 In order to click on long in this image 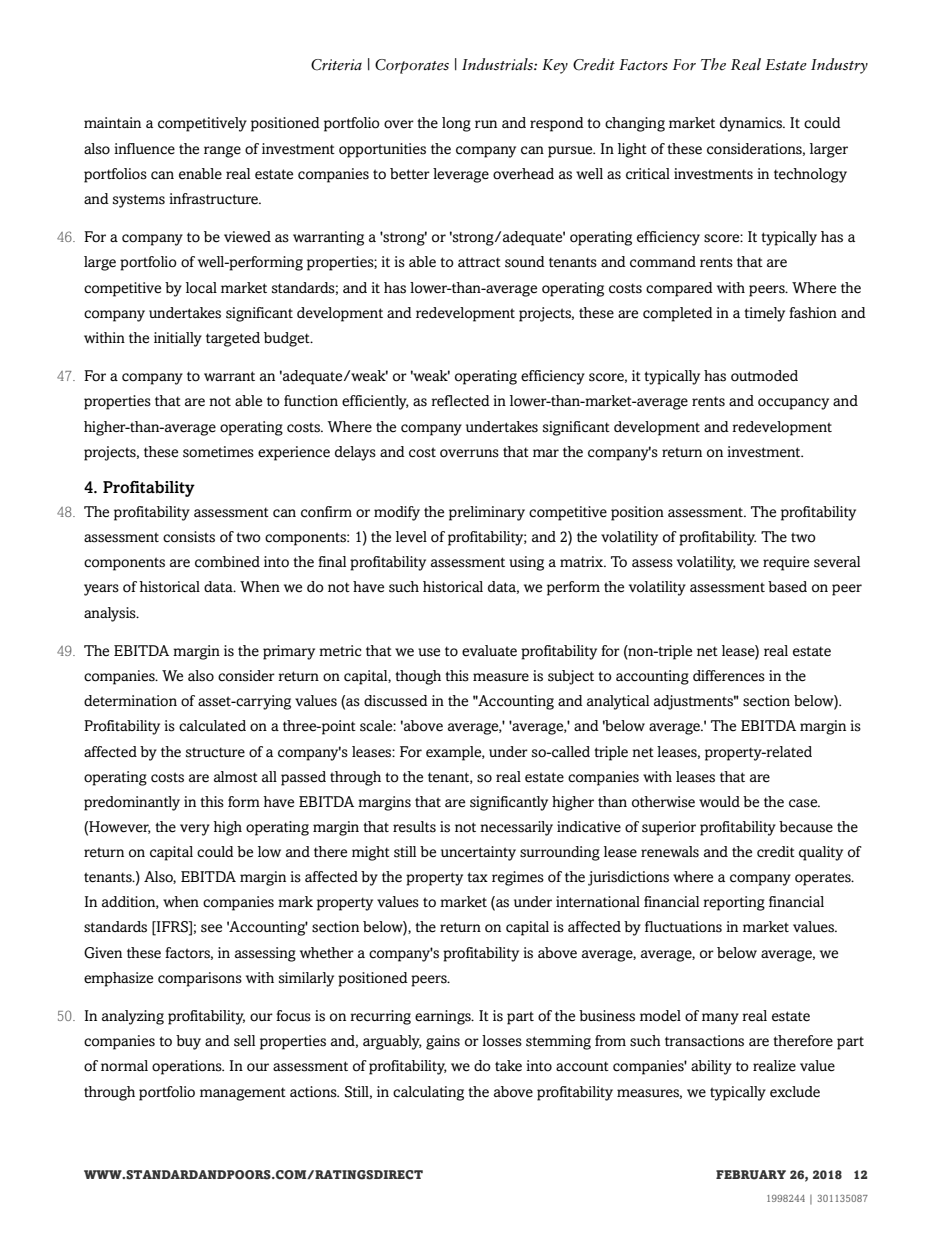, I will do `click(456, 124)`.
